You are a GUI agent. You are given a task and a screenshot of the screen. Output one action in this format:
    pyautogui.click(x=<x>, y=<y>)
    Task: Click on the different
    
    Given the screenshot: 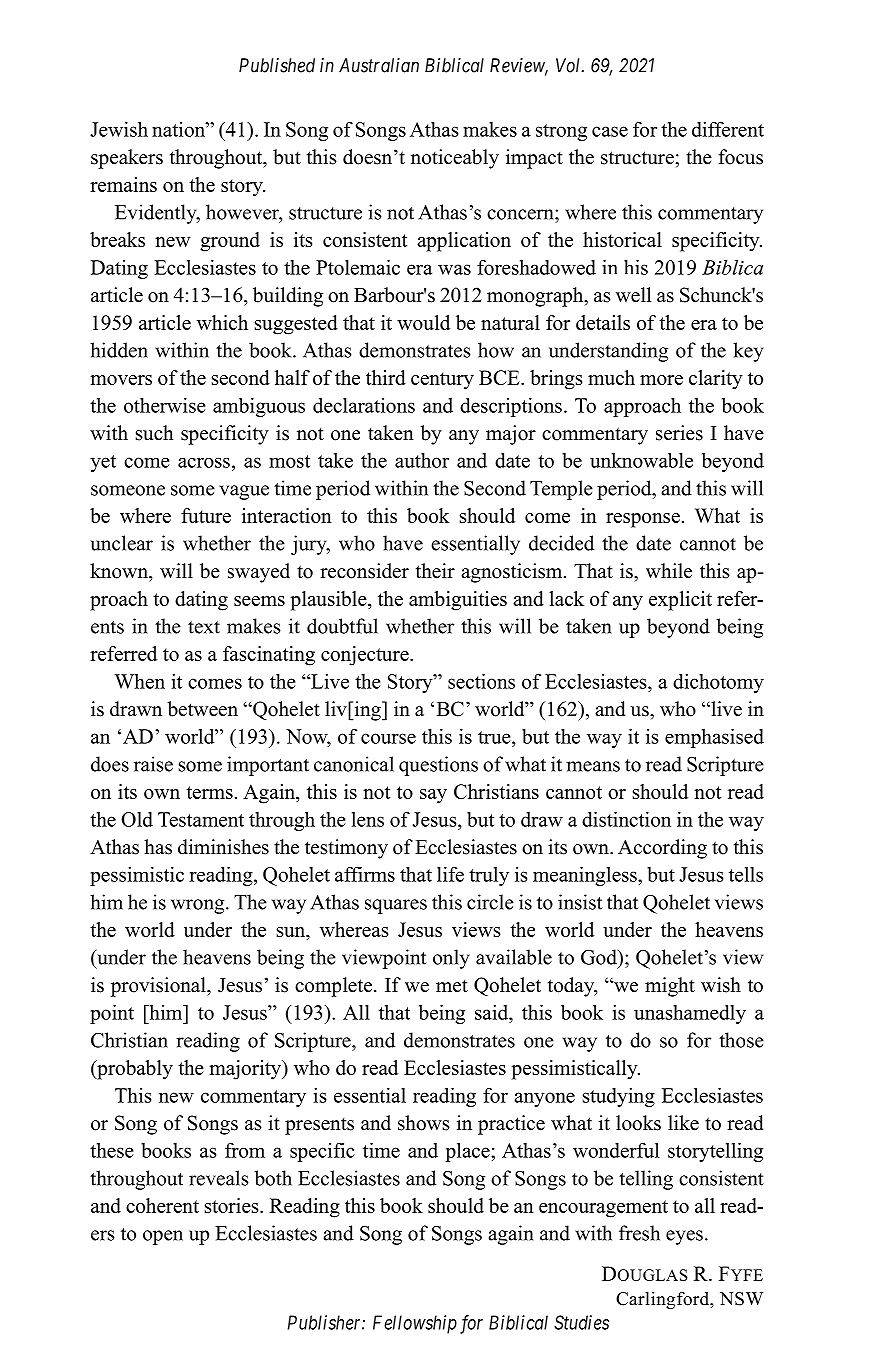 What is the action you would take?
    pyautogui.click(x=728, y=129)
